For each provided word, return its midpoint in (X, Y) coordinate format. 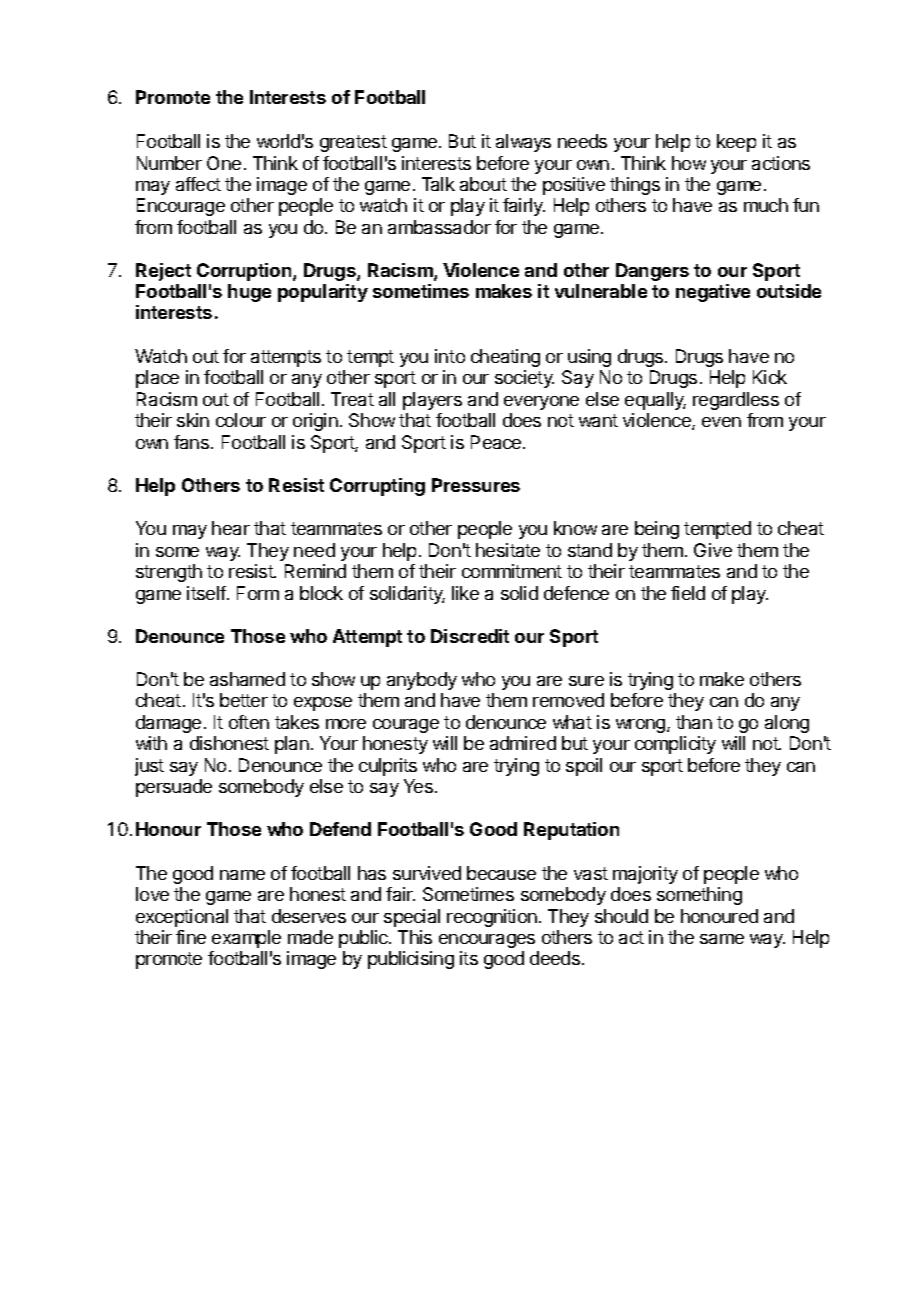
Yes (418, 786)
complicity (675, 745)
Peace (497, 442)
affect (198, 184)
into (450, 356)
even (721, 422)
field (688, 593)
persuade (174, 788)
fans (193, 442)
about (483, 184)
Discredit (470, 636)
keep (736, 143)
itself (207, 593)
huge (249, 293)
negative (713, 293)
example (246, 939)
